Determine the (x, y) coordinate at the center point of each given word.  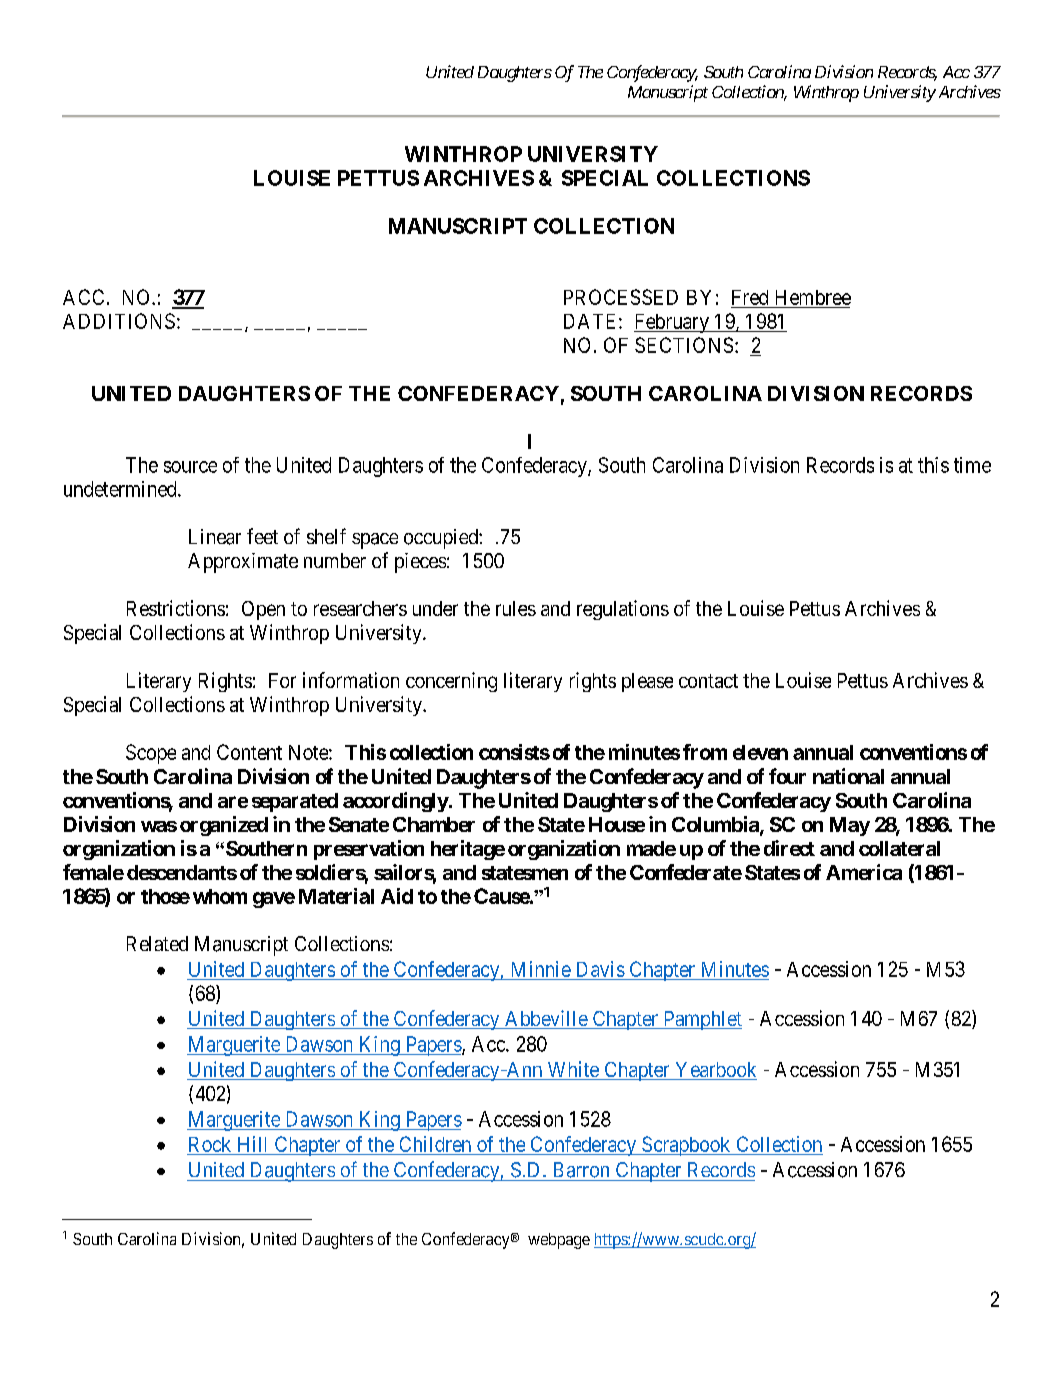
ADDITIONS (119, 321)
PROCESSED (621, 297)
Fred (750, 297)
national (848, 776)
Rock (210, 1144)
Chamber (434, 824)
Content (249, 752)
